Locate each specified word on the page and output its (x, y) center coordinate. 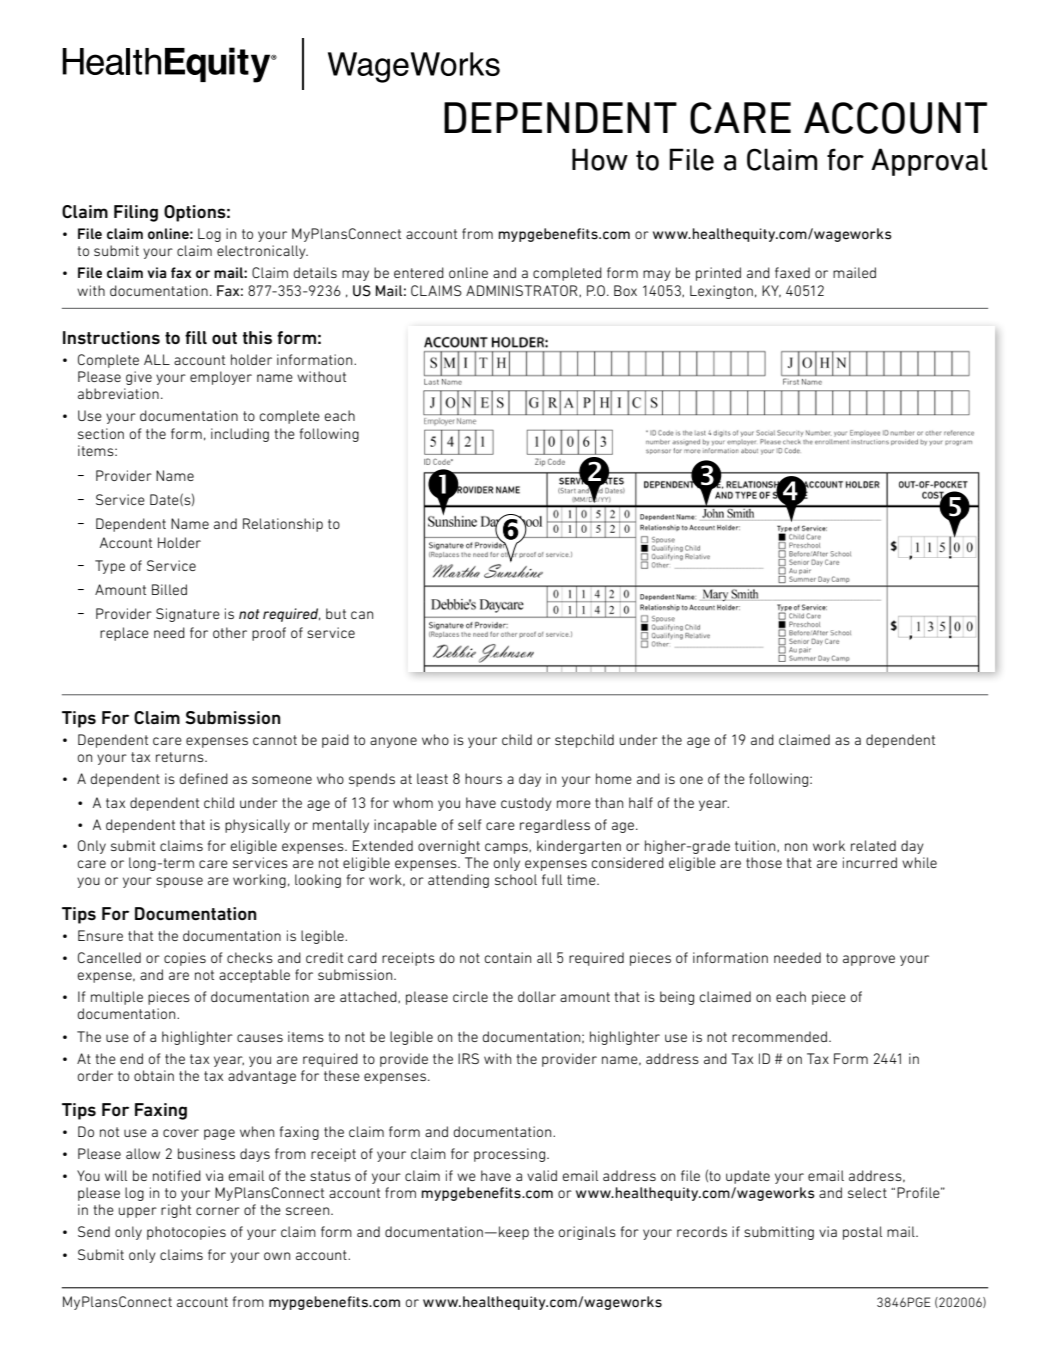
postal (862, 1233)
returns (181, 757)
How (600, 159)
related (873, 845)
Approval (929, 162)
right (176, 1211)
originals (587, 1233)
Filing (136, 213)
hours (483, 778)
